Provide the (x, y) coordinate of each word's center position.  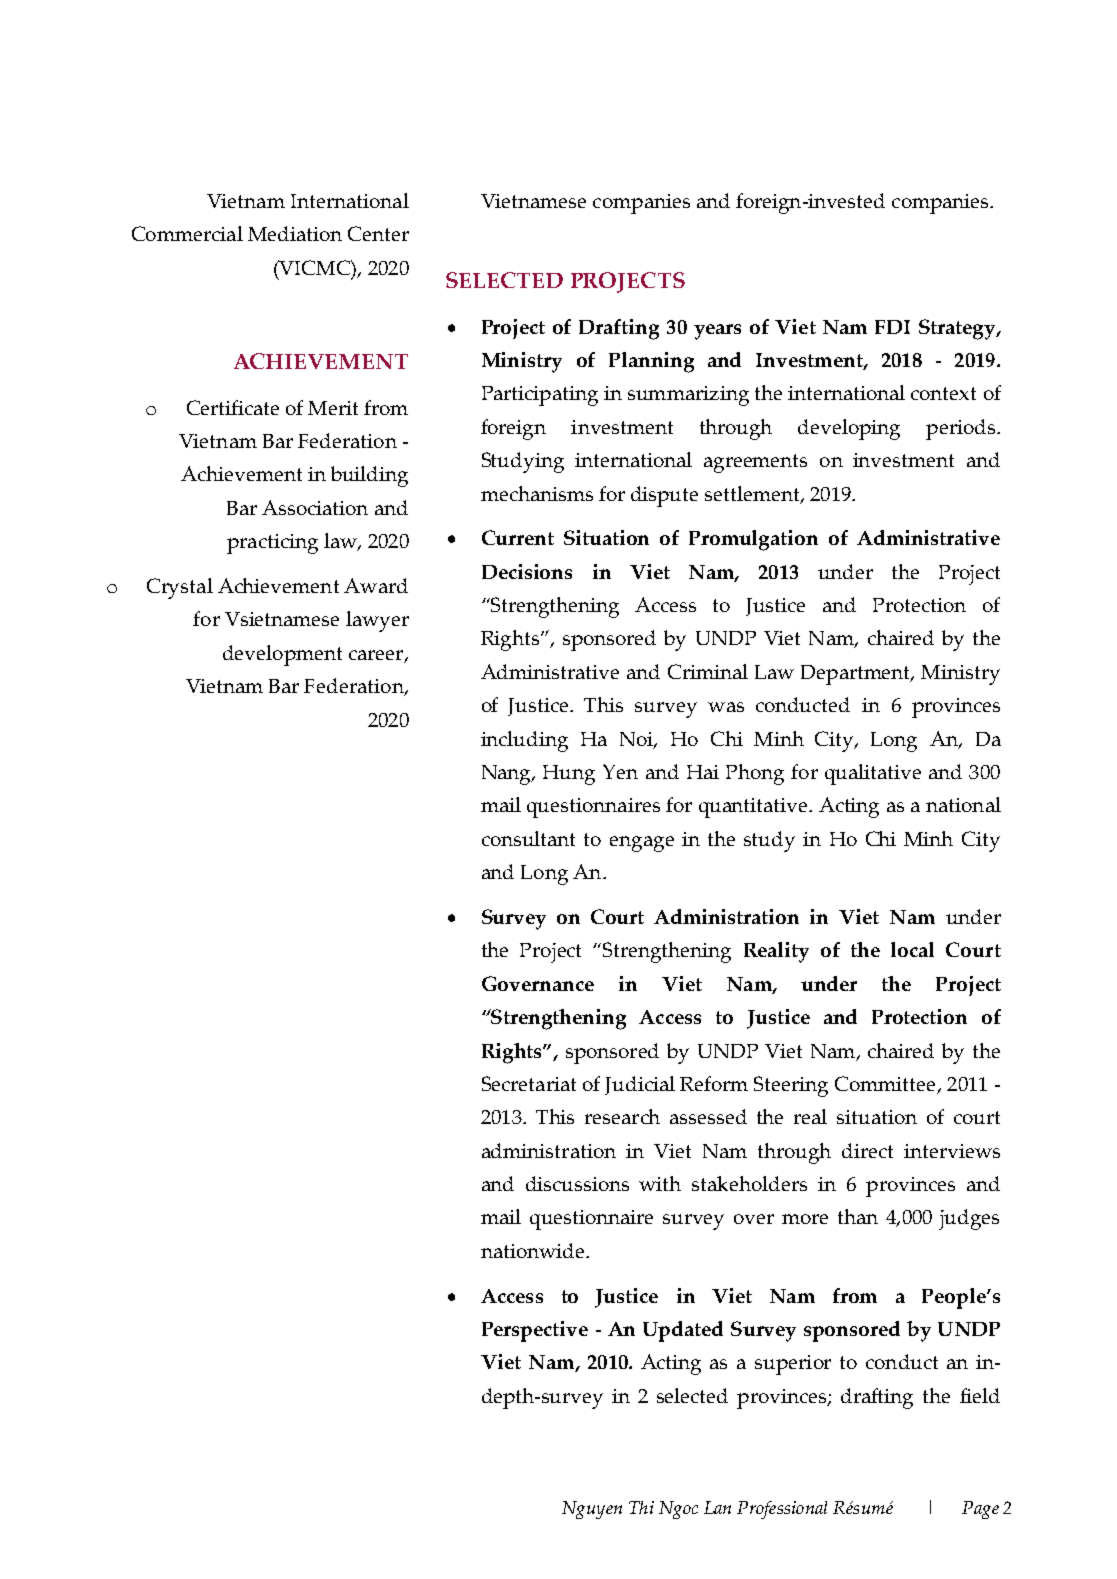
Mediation (295, 233)
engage (642, 844)
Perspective (535, 1331)
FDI (892, 327)
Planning (651, 362)
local (912, 949)
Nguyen (592, 1510)
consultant (528, 838)
